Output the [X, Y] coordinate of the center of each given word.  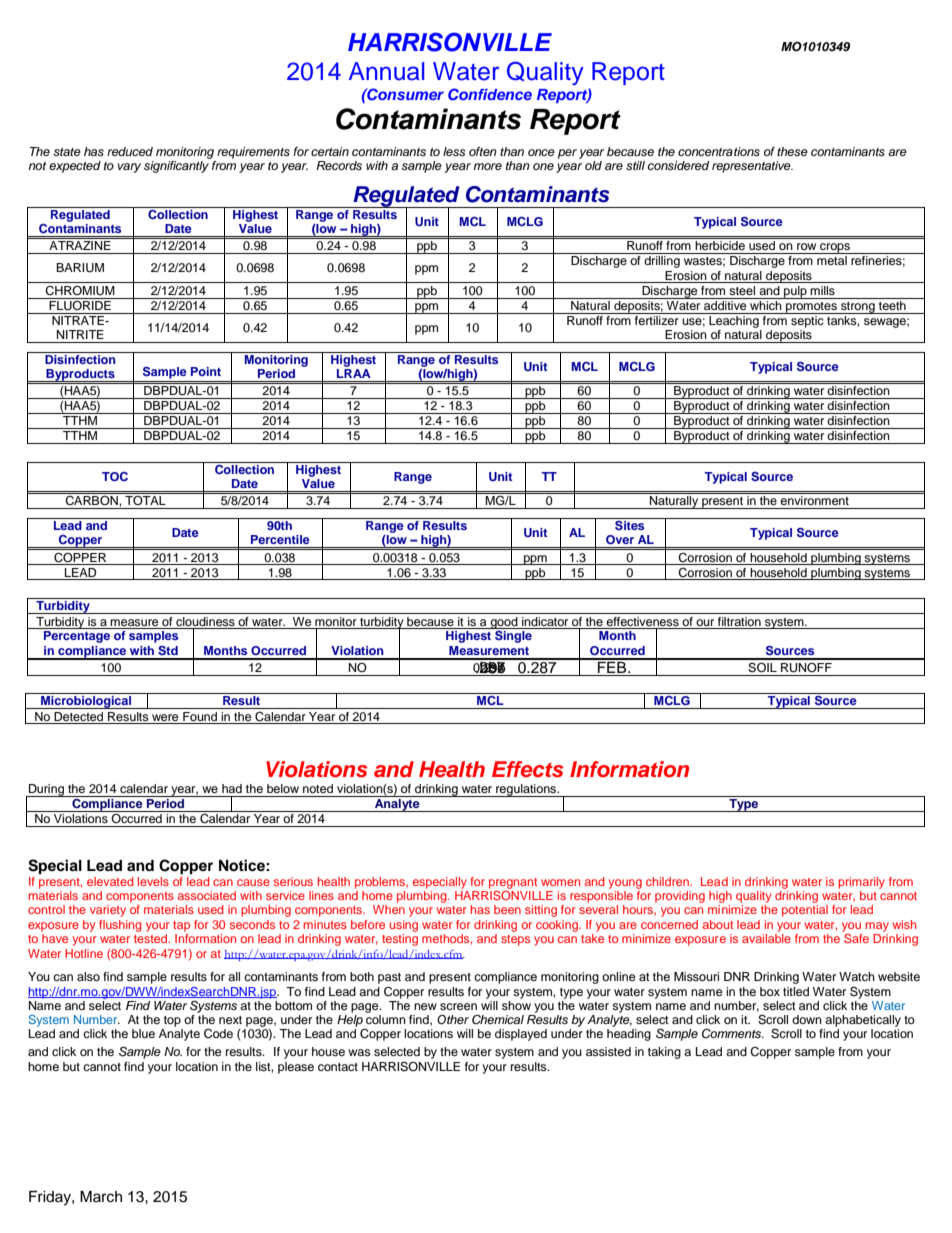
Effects [528, 769]
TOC [115, 476]
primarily [861, 883]
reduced [130, 151]
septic [807, 320]
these [792, 151]
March [101, 1197]
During [46, 790]
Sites [630, 524]
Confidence [490, 94]
